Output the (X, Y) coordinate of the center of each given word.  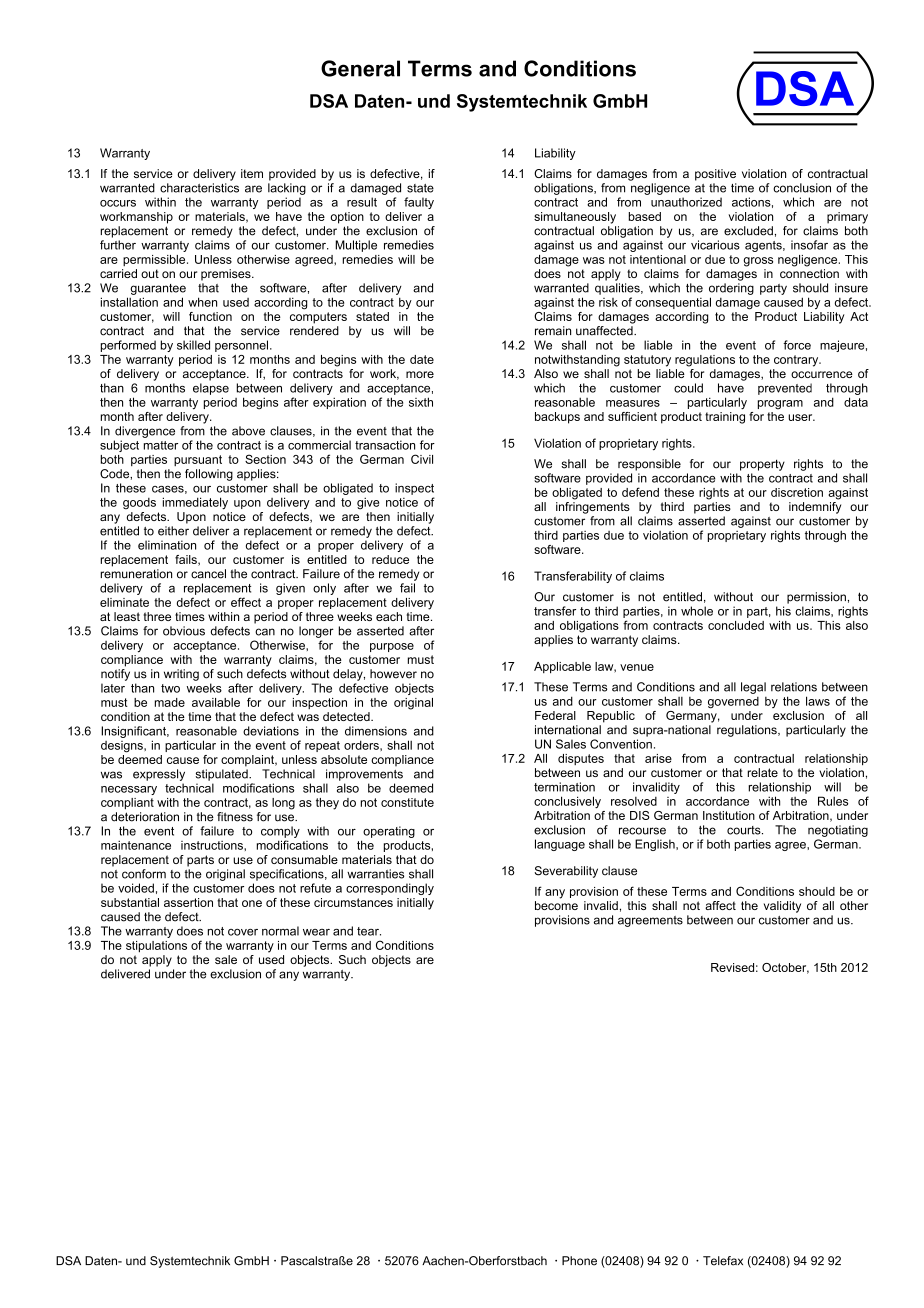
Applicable (562, 668)
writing (181, 675)
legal (753, 688)
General (360, 68)
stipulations (156, 947)
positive (715, 175)
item (252, 173)
